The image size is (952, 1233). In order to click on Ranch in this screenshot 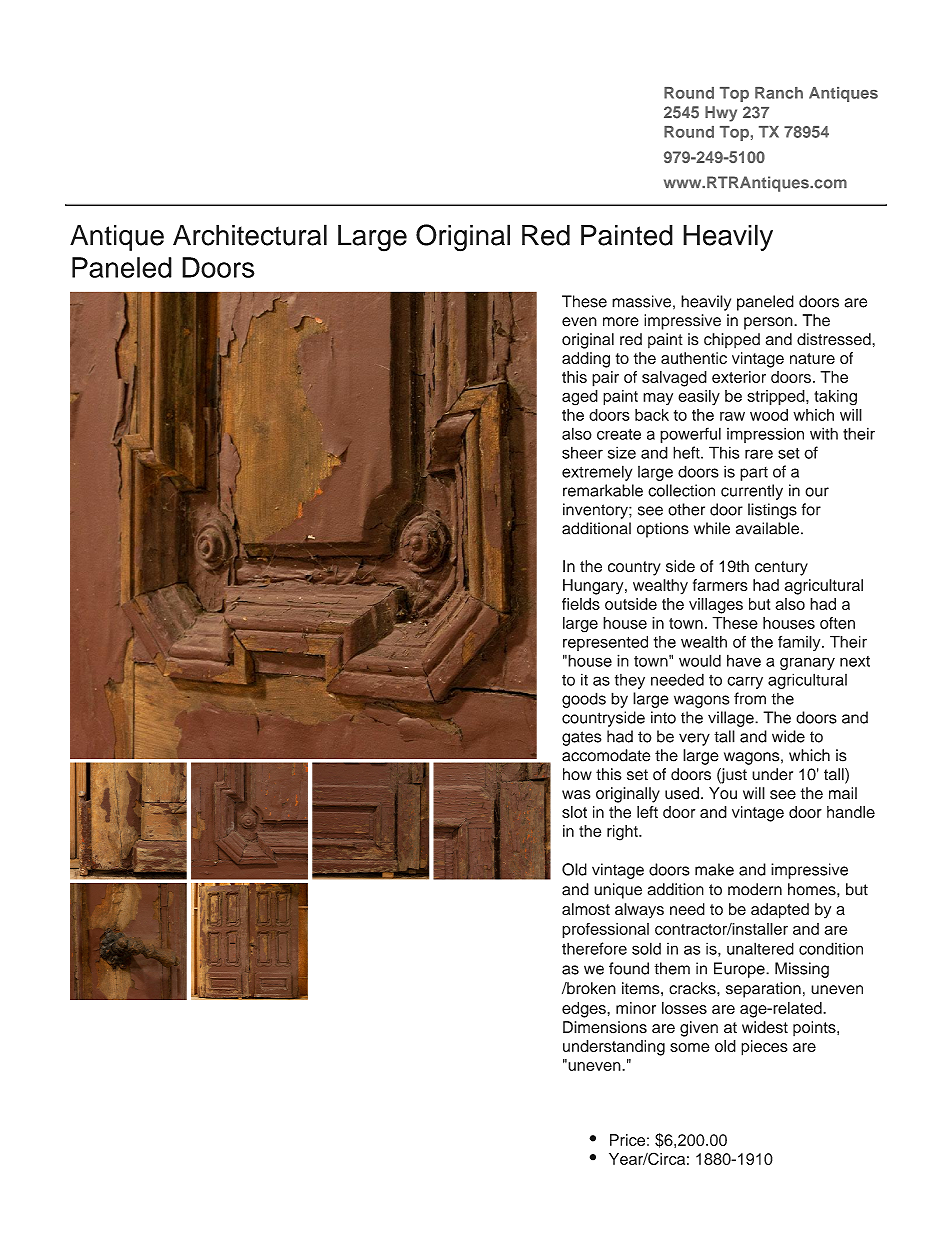, I will do `click(779, 93)`.
